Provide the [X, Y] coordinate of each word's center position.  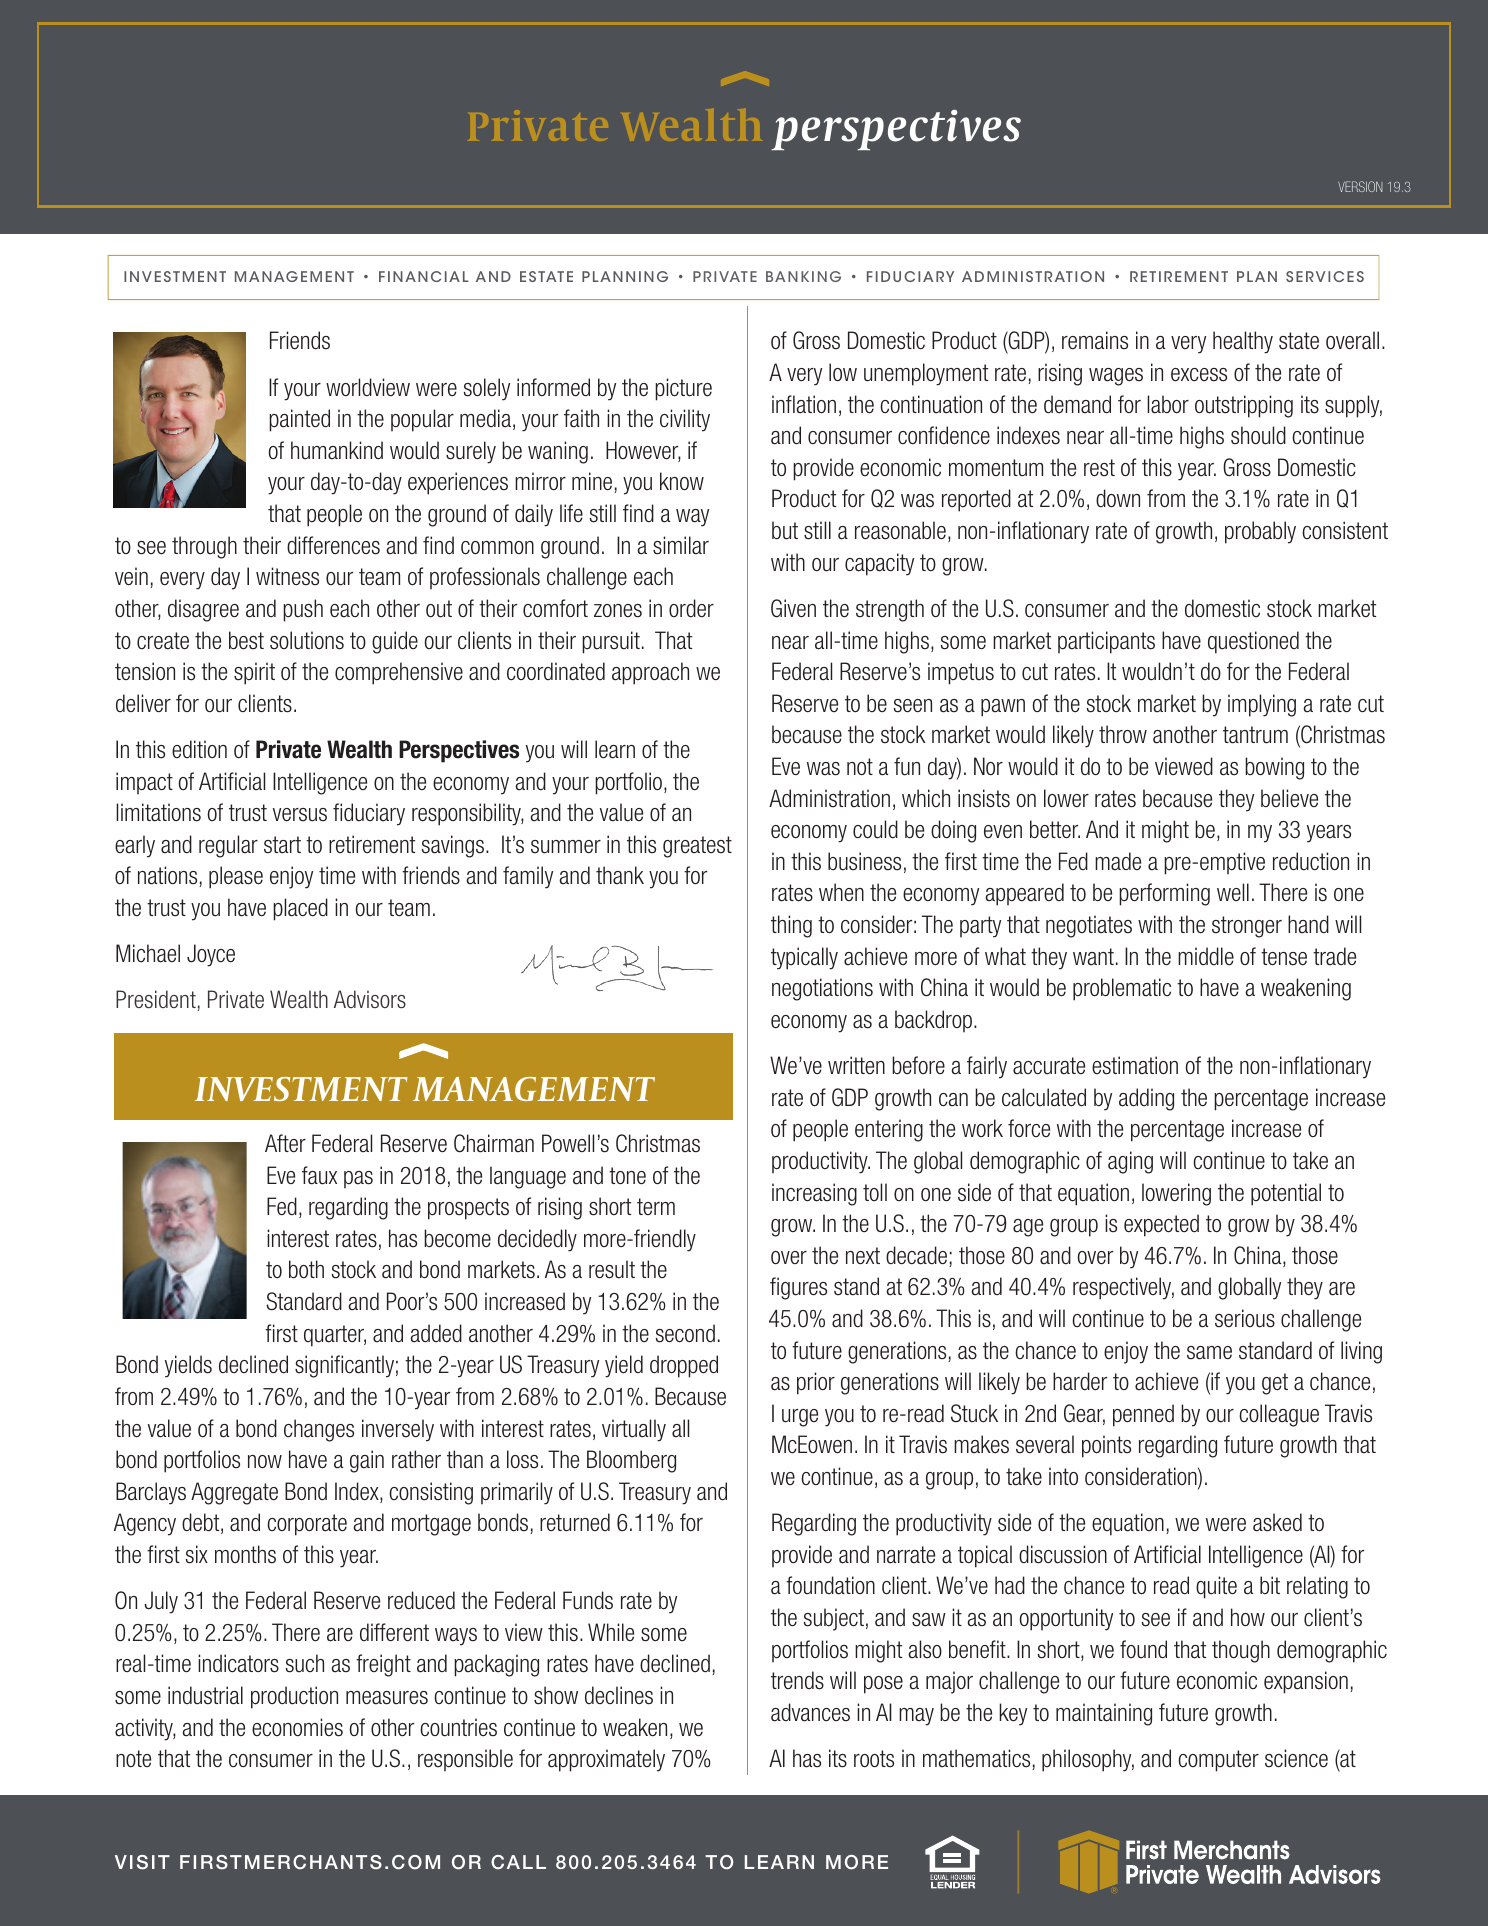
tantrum [1255, 735]
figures [798, 1288]
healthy [1243, 342]
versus [300, 815]
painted [299, 420]
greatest [697, 847]
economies [297, 1727]
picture [683, 389]
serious [1245, 1318]
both [306, 1269]
